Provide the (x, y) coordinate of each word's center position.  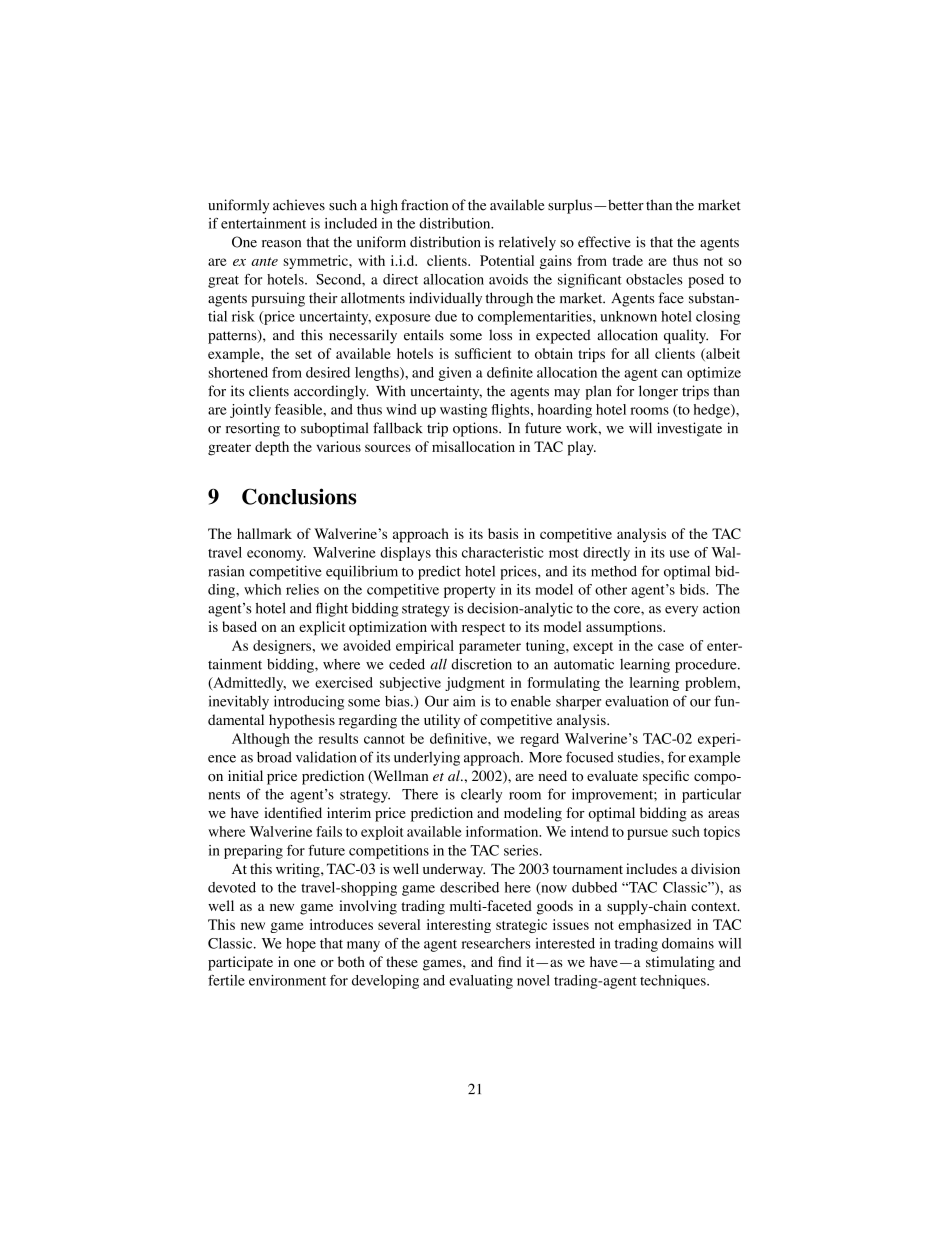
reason (281, 244)
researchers (496, 943)
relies (302, 589)
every (681, 611)
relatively (527, 243)
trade (628, 260)
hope (301, 945)
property (469, 592)
